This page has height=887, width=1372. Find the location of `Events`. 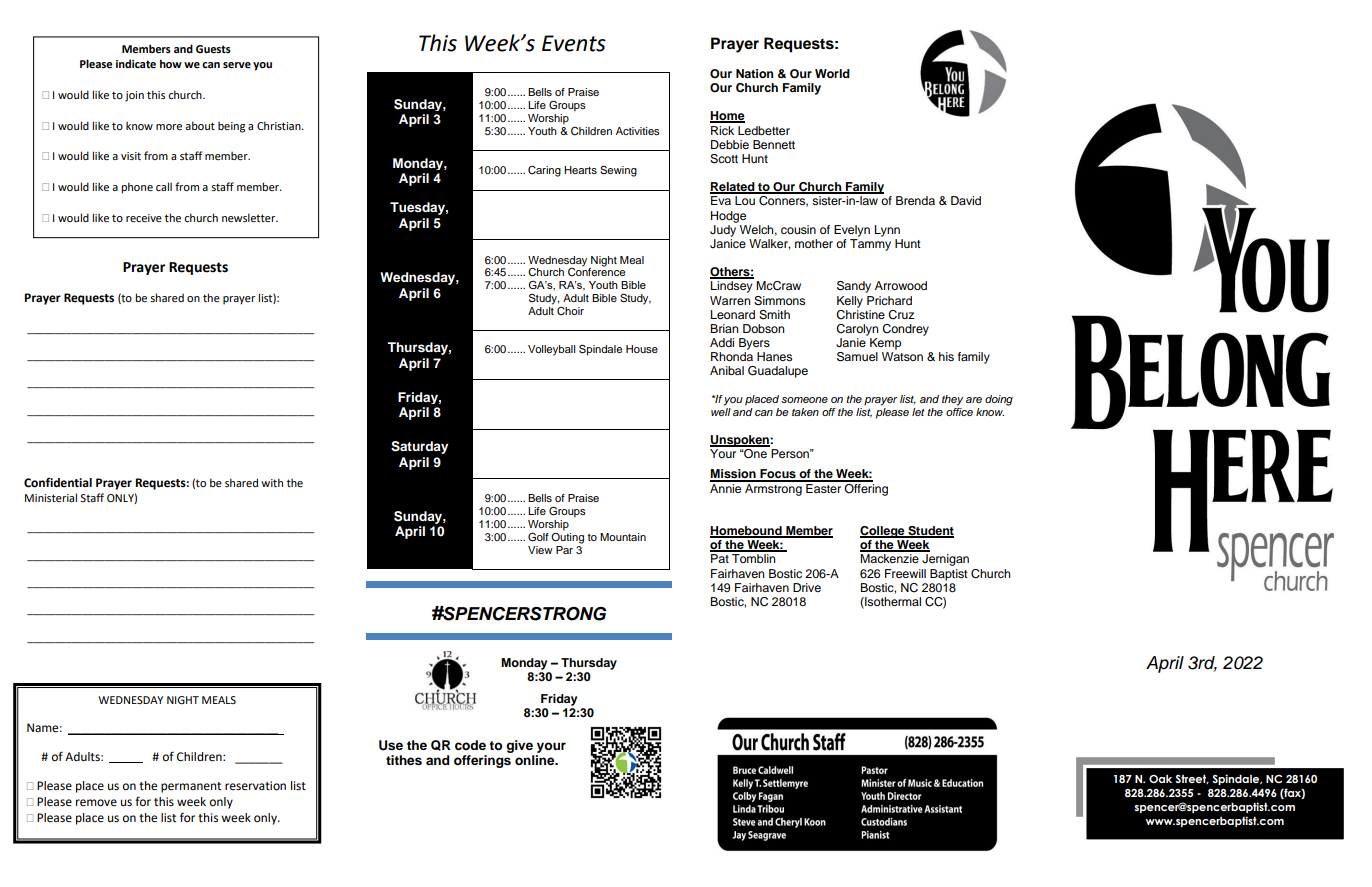

Events is located at coordinates (574, 43).
